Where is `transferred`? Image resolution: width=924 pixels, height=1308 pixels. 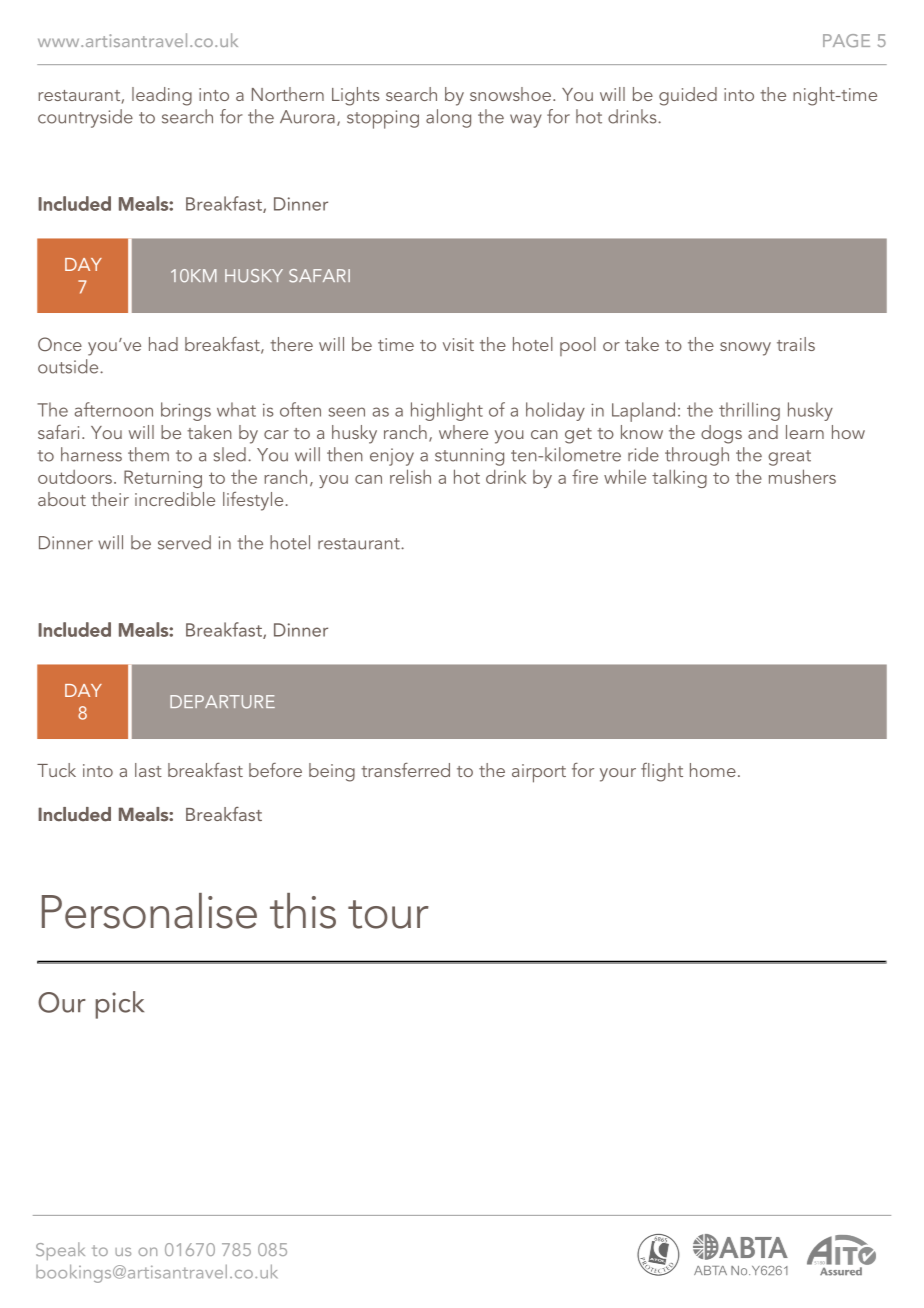 transferred is located at coordinates (405, 770).
